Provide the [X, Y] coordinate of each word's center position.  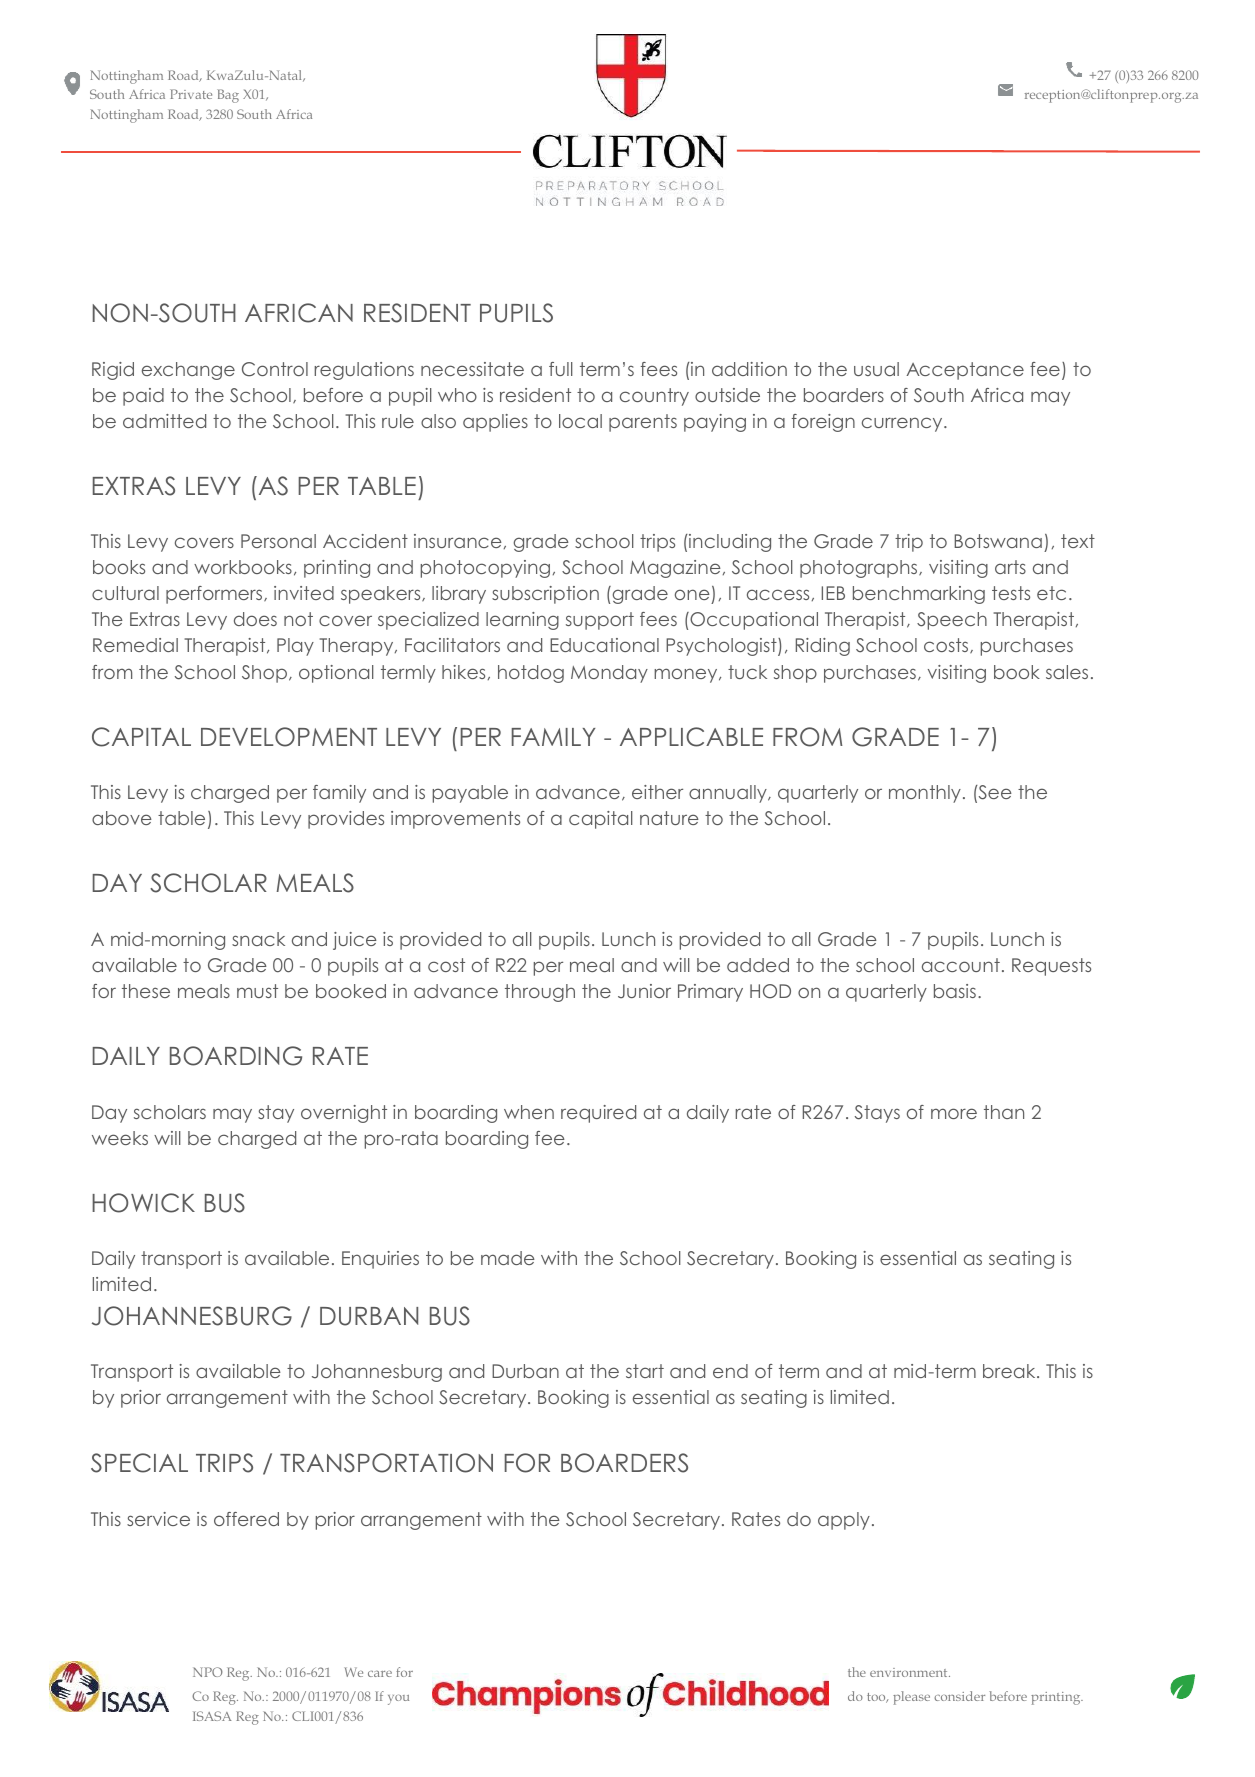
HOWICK [143, 1203]
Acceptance [965, 371]
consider [959, 1696]
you [398, 1700]
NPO [208, 1672]
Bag [228, 96]
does [255, 619]
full [561, 369]
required [598, 1114]
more [954, 1113]
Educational [604, 645]
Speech [952, 621]
